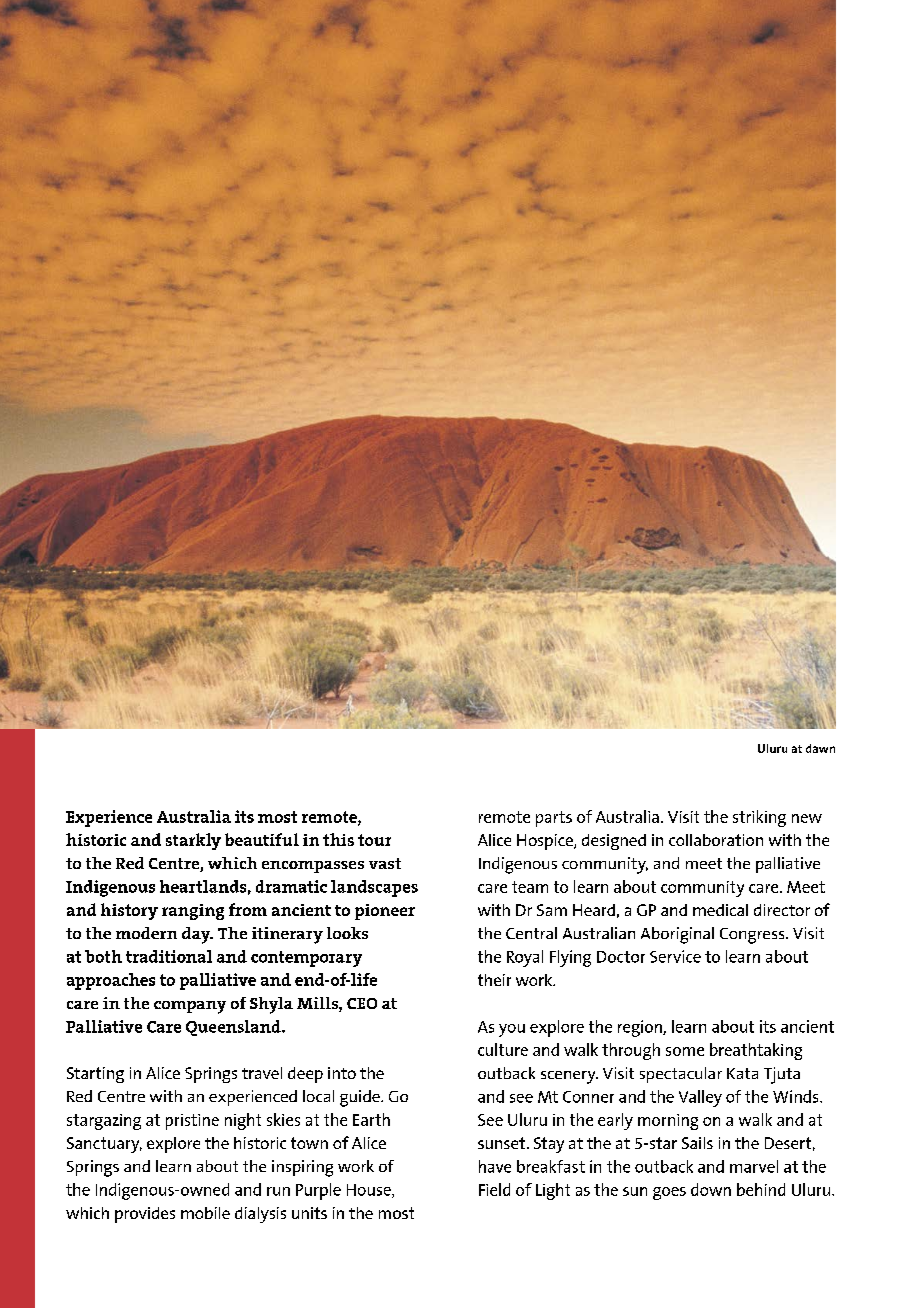 The width and height of the screenshot is (924, 1308). Describe the element at coordinates (205, 1213) in the screenshot. I see `mobile` at that location.
